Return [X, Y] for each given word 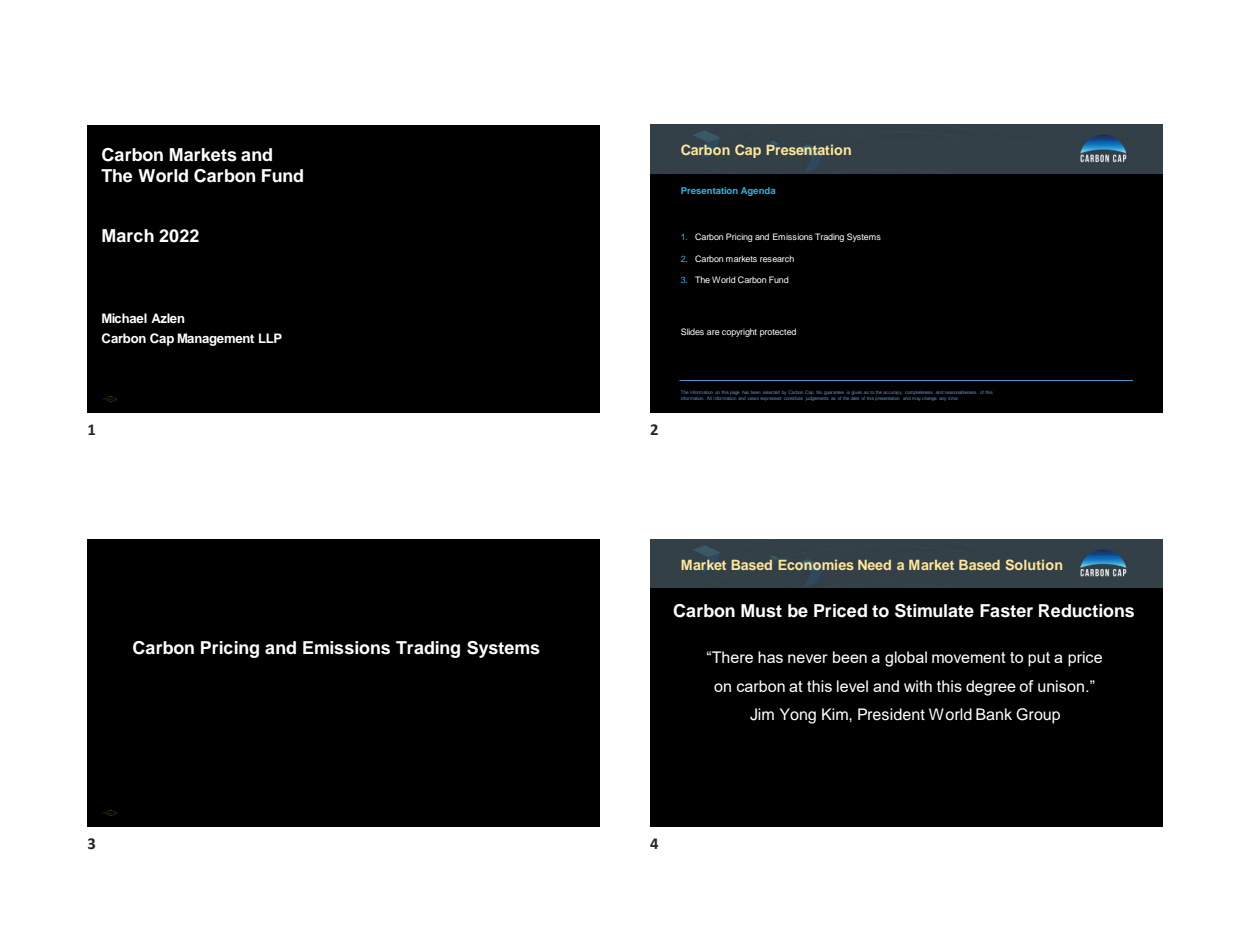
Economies [816, 564]
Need [874, 565]
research [777, 258]
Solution [1033, 564]
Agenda [758, 191]
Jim [762, 714]
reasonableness [960, 392]
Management [215, 339]
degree [991, 688]
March [128, 236]
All [708, 398]
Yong [798, 716]
